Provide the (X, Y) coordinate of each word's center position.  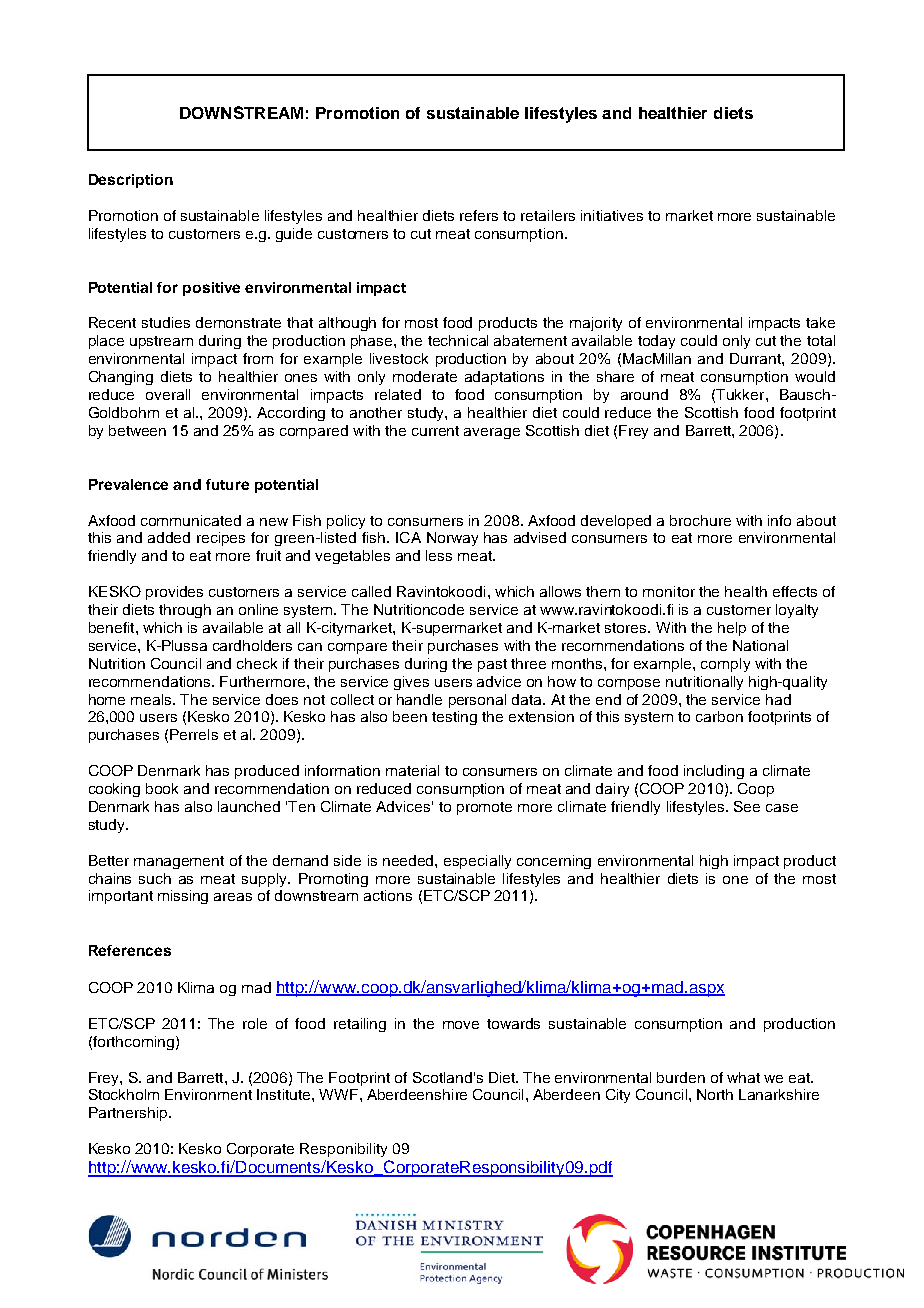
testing (454, 718)
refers (479, 215)
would (815, 376)
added (169, 537)
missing (183, 897)
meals (153, 699)
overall (168, 394)
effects (795, 591)
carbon (719, 716)
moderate (425, 376)
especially (477, 862)
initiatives (612, 215)
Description (131, 181)
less (439, 555)
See (747, 806)
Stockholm (124, 1094)
